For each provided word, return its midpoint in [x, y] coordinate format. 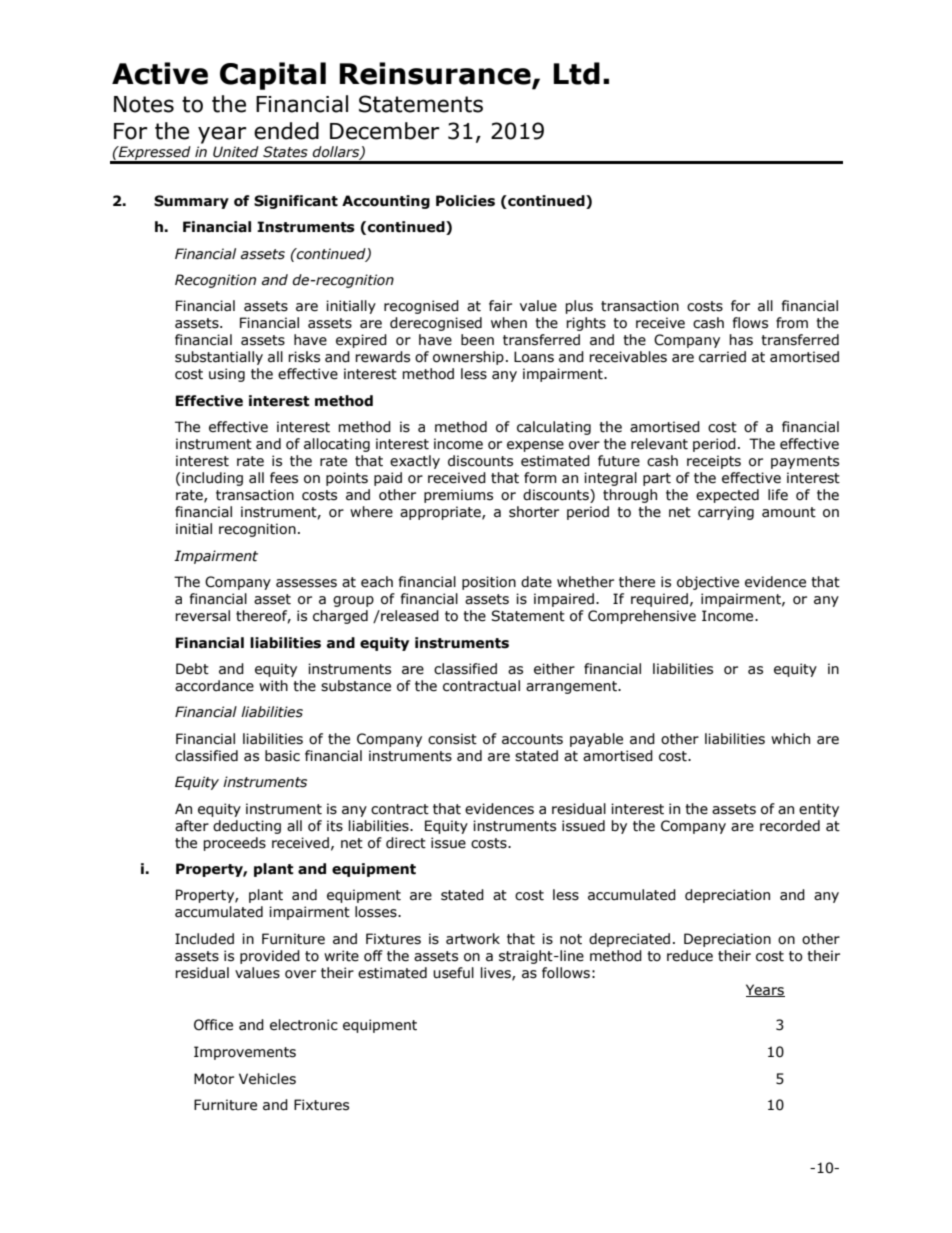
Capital [273, 76]
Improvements [245, 1053]
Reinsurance [436, 74]
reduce [690, 956]
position [489, 583]
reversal [202, 616]
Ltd [576, 73]
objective [708, 583]
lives [497, 973]
